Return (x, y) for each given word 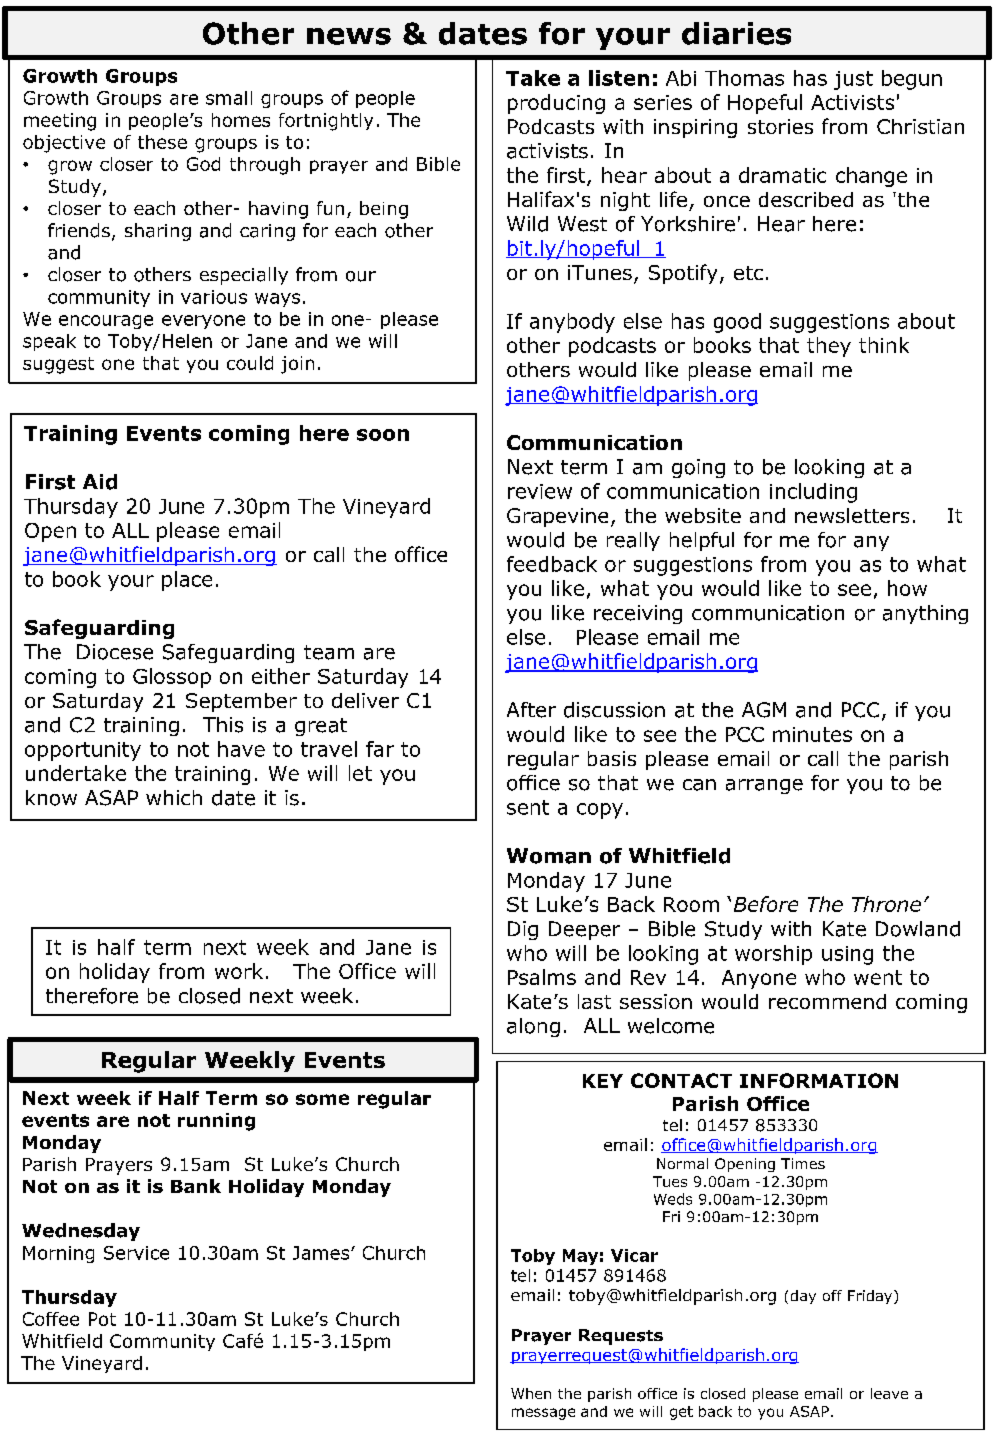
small (229, 98)
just (853, 80)
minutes (812, 734)
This (223, 725)
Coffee (51, 1319)
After (531, 710)
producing (556, 104)
